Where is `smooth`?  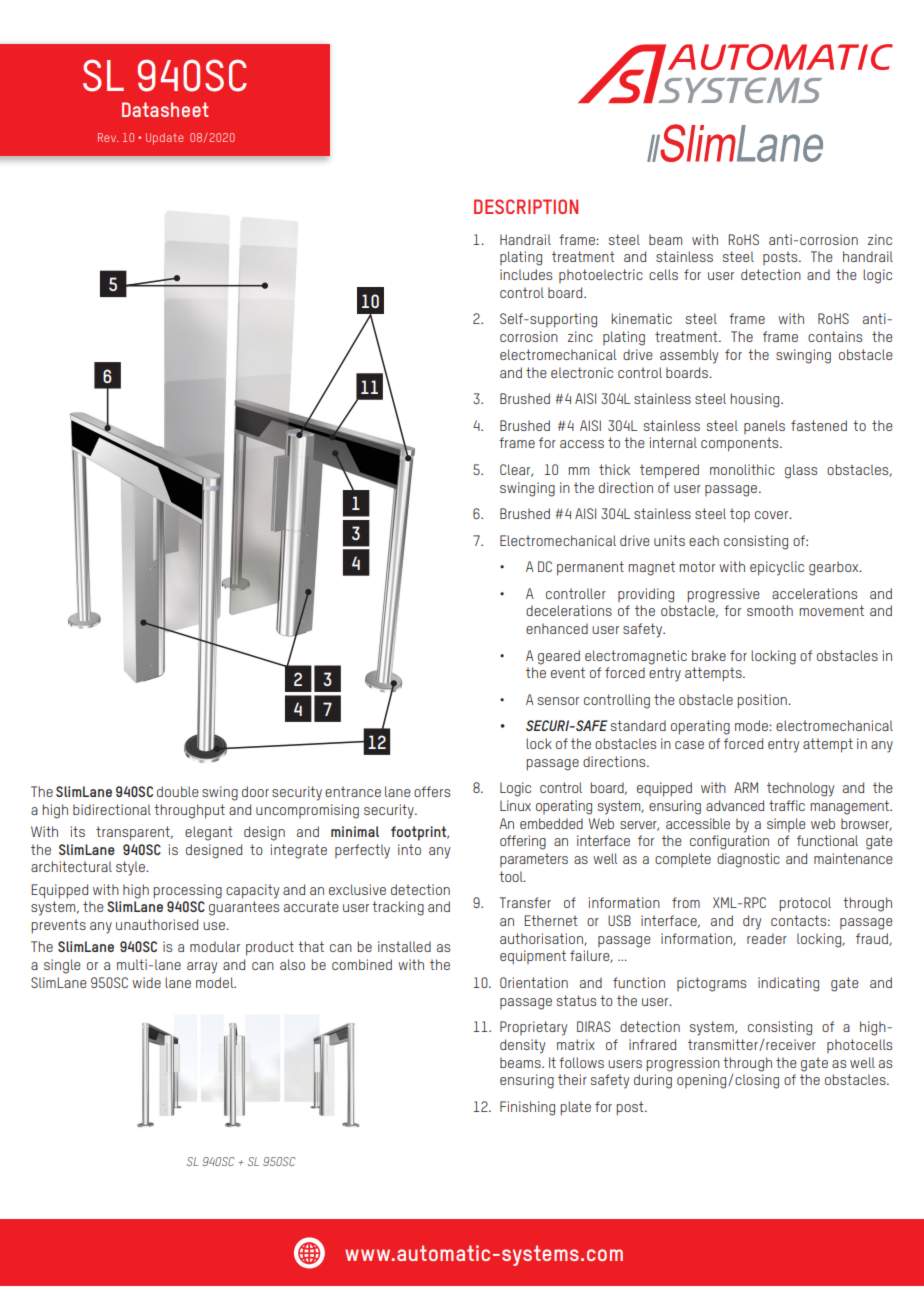 smooth is located at coordinates (770, 610).
